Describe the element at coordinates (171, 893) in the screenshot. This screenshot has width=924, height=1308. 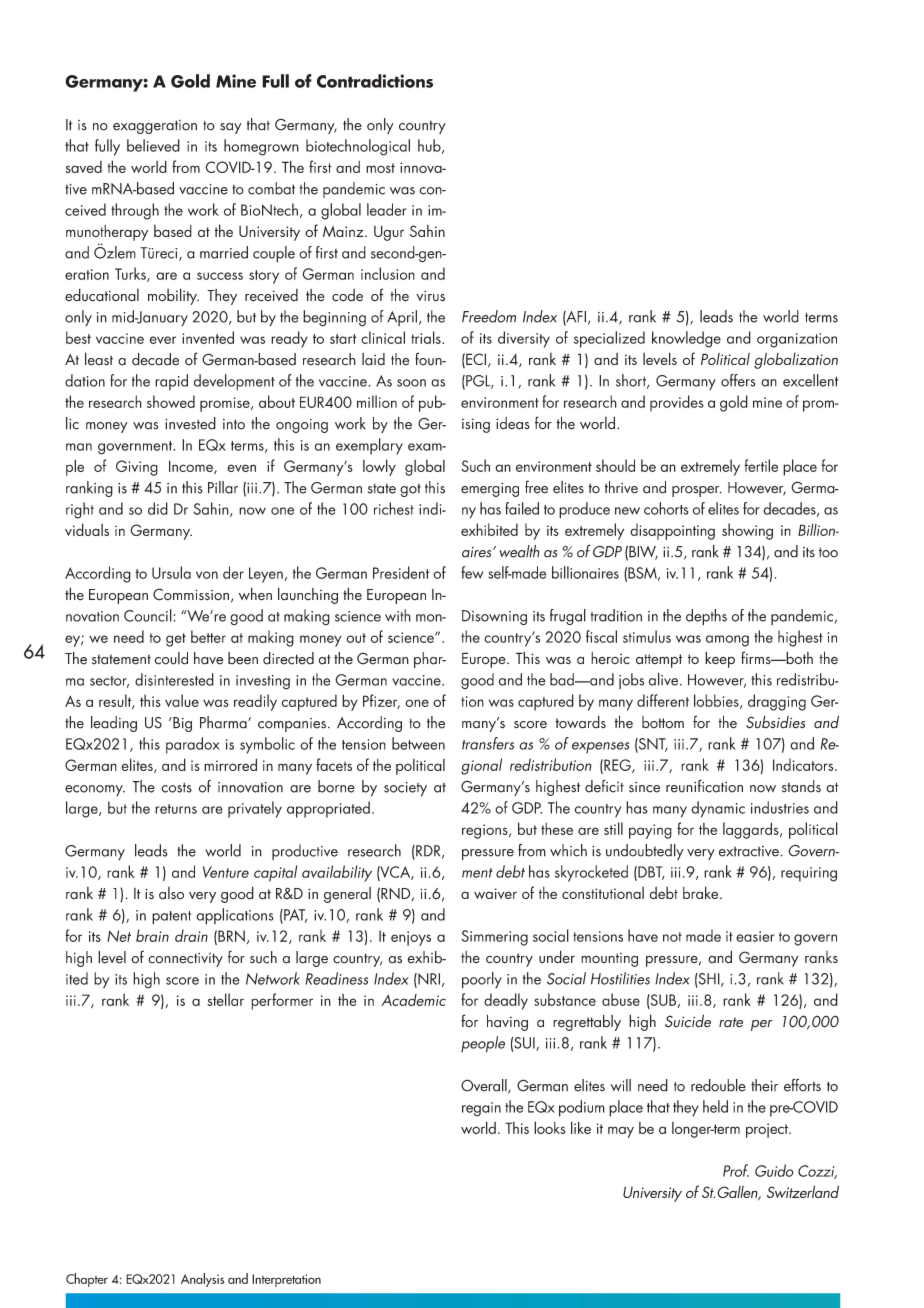
I see `also` at that location.
